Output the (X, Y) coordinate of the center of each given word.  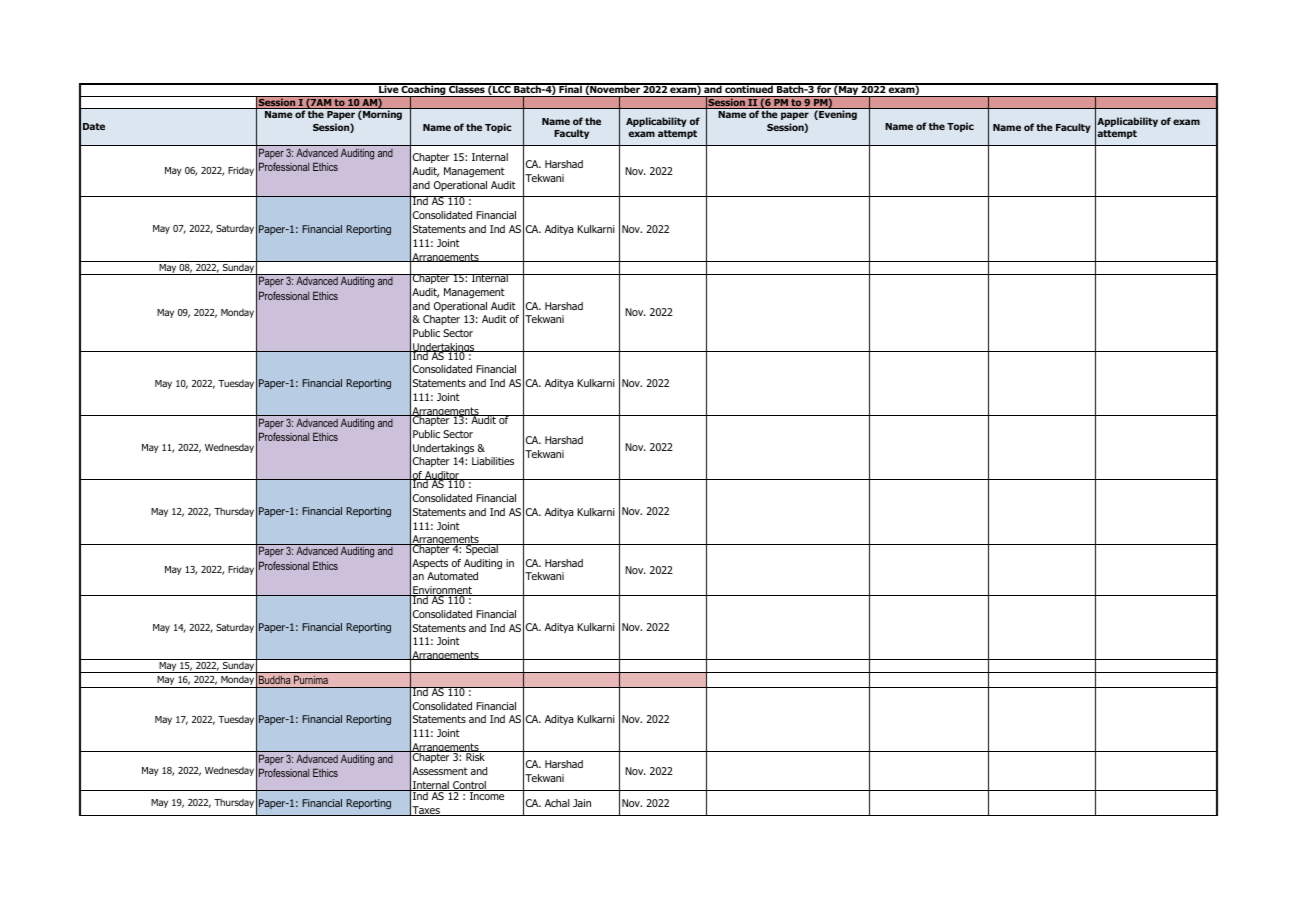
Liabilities (493, 461)
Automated (452, 576)
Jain (582, 803)
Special (482, 549)
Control (469, 786)
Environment (442, 591)
